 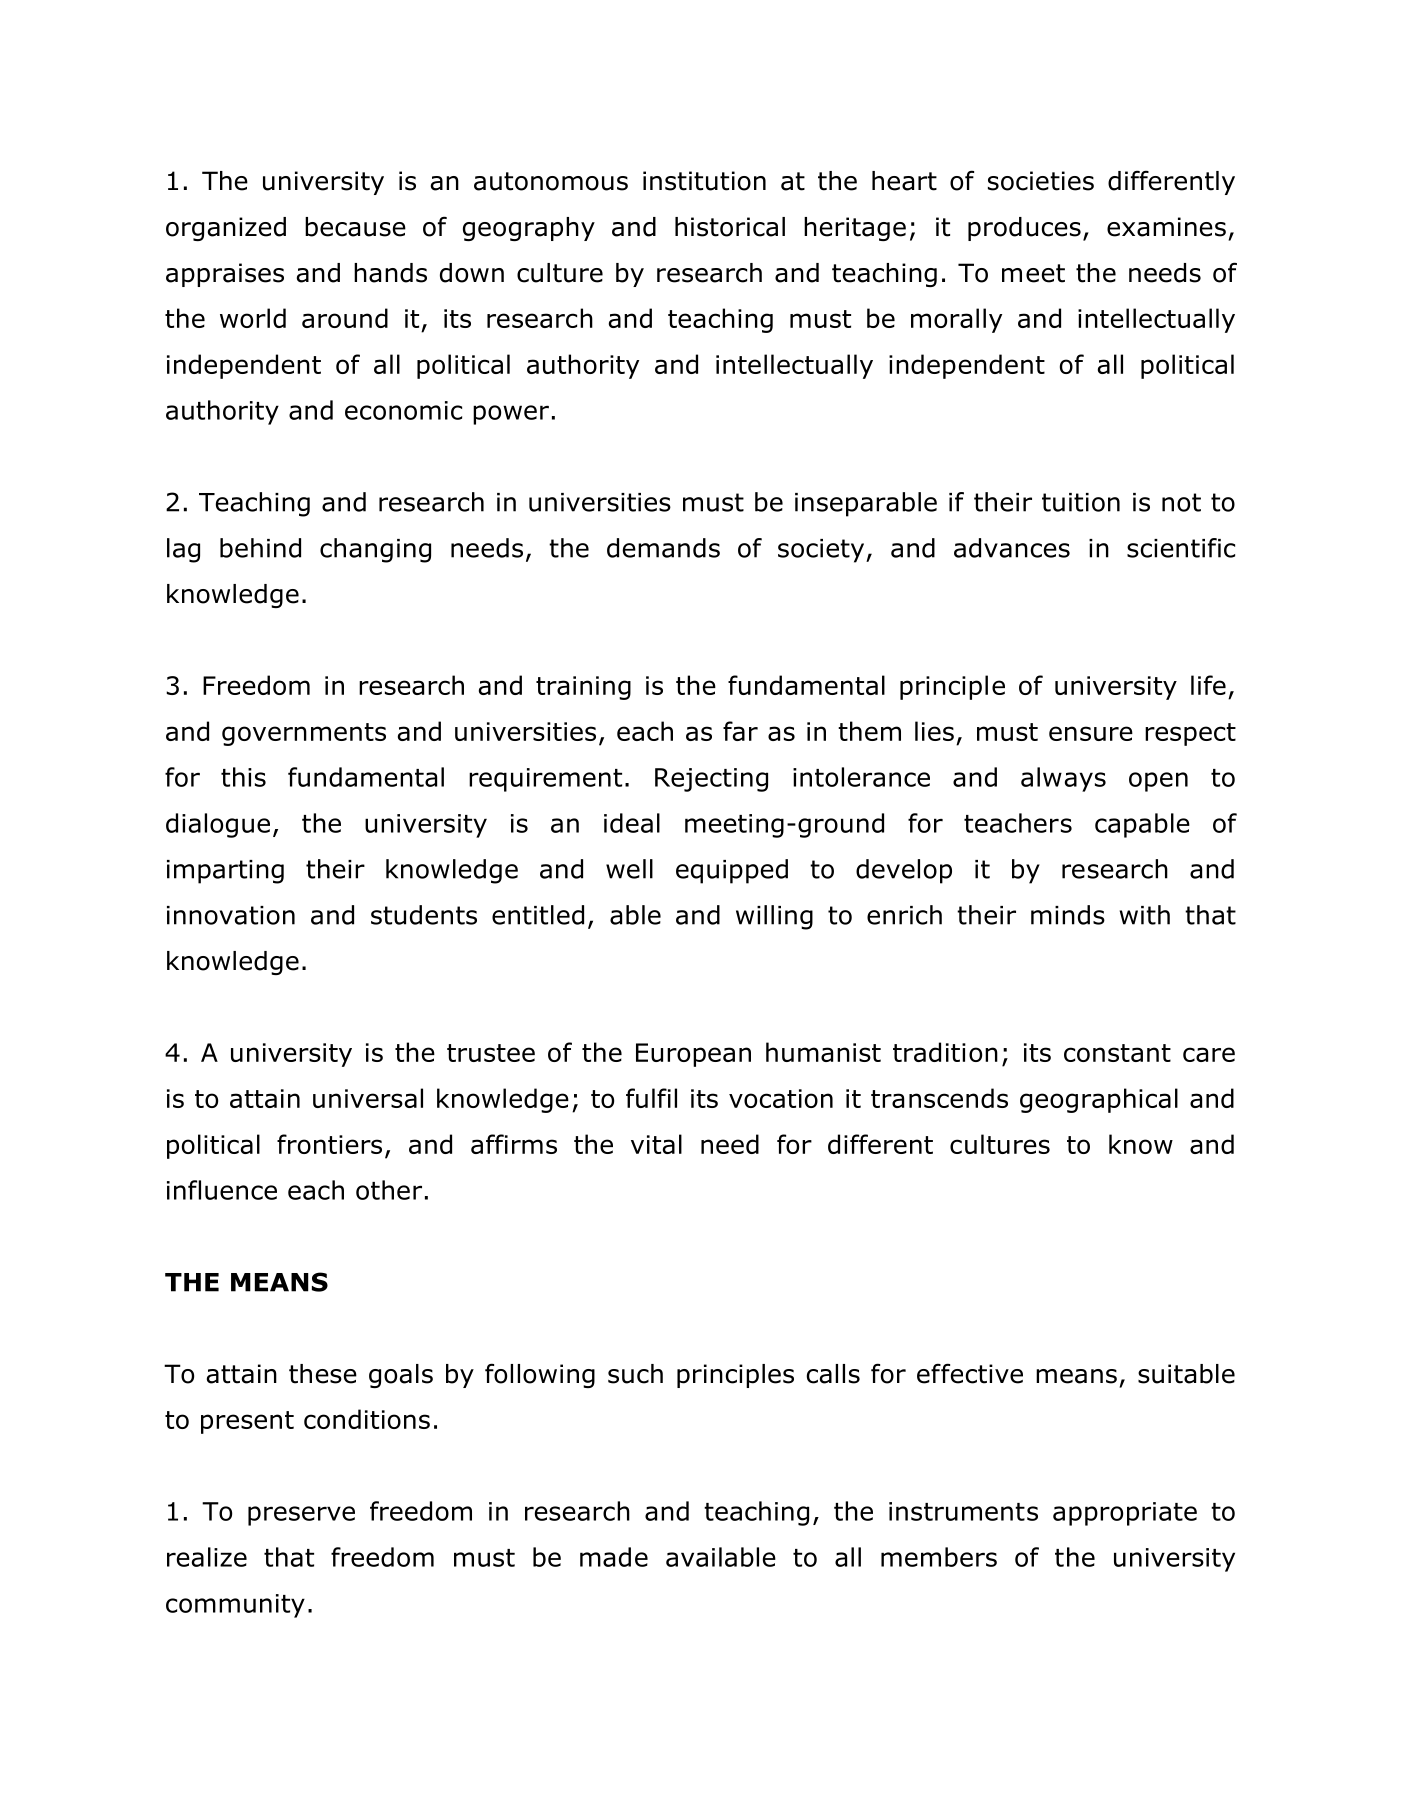 What do you see at coordinates (614, 1557) in the screenshot?
I see `made` at bounding box center [614, 1557].
